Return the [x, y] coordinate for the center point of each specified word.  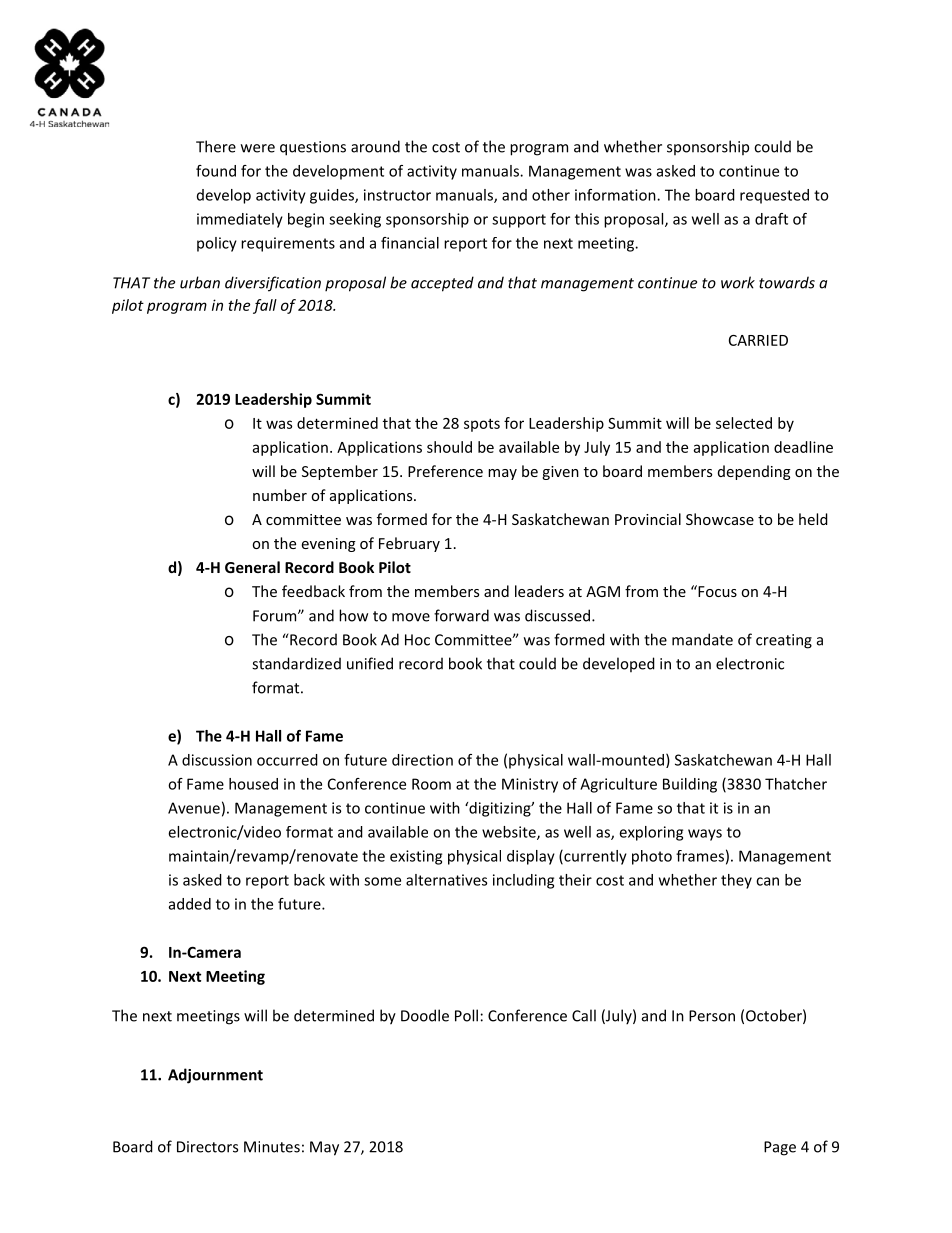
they [736, 881]
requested [774, 196]
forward [461, 615]
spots [482, 425]
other [551, 195]
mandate [702, 639]
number [280, 495]
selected [744, 423]
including [523, 881]
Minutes [272, 1147]
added [190, 904]
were [258, 148]
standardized [296, 663]
